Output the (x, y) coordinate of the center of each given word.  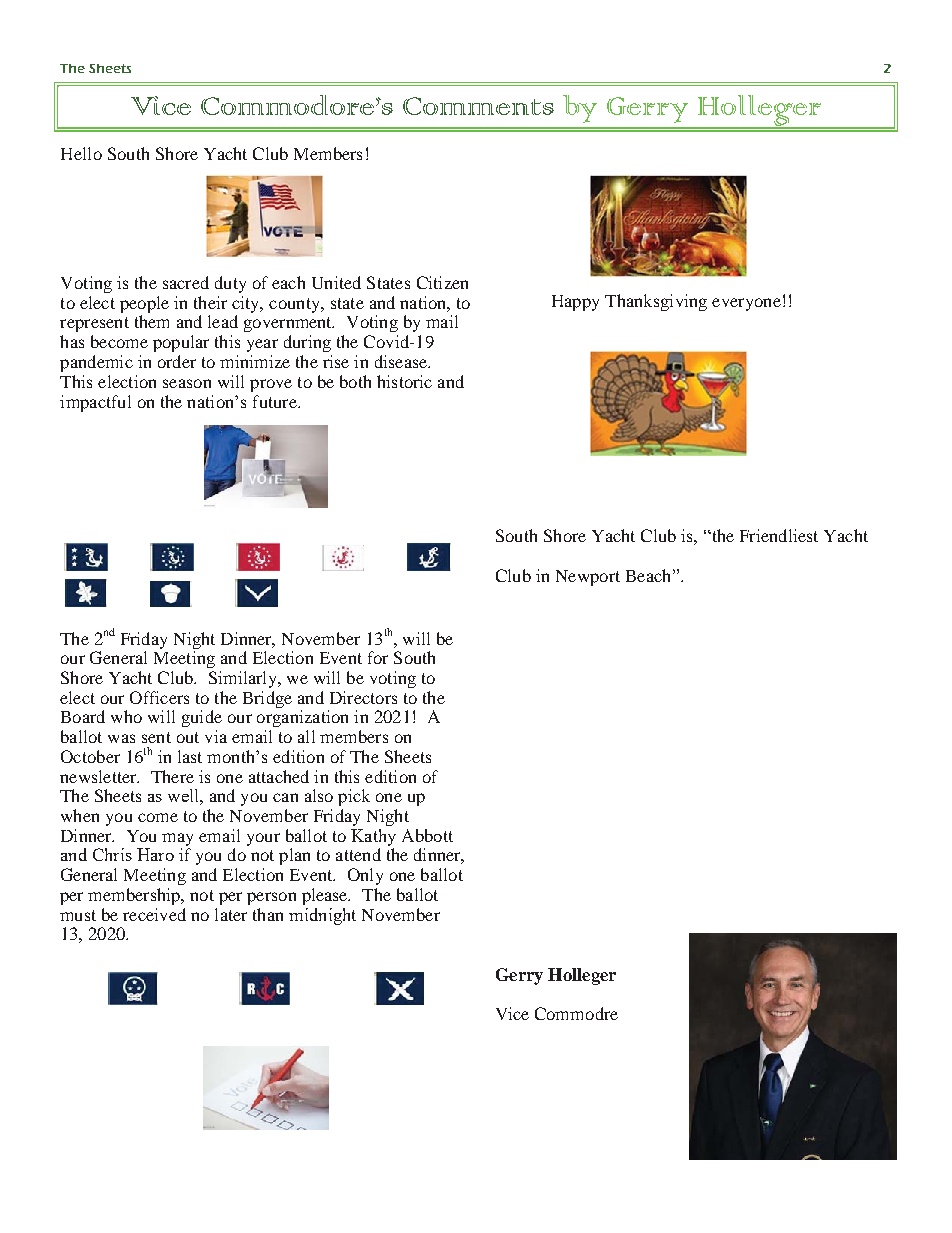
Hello (81, 153)
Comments (478, 106)
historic (404, 381)
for (378, 657)
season (187, 383)
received (154, 914)
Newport (588, 578)
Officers (159, 697)
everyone (746, 304)
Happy (575, 303)
